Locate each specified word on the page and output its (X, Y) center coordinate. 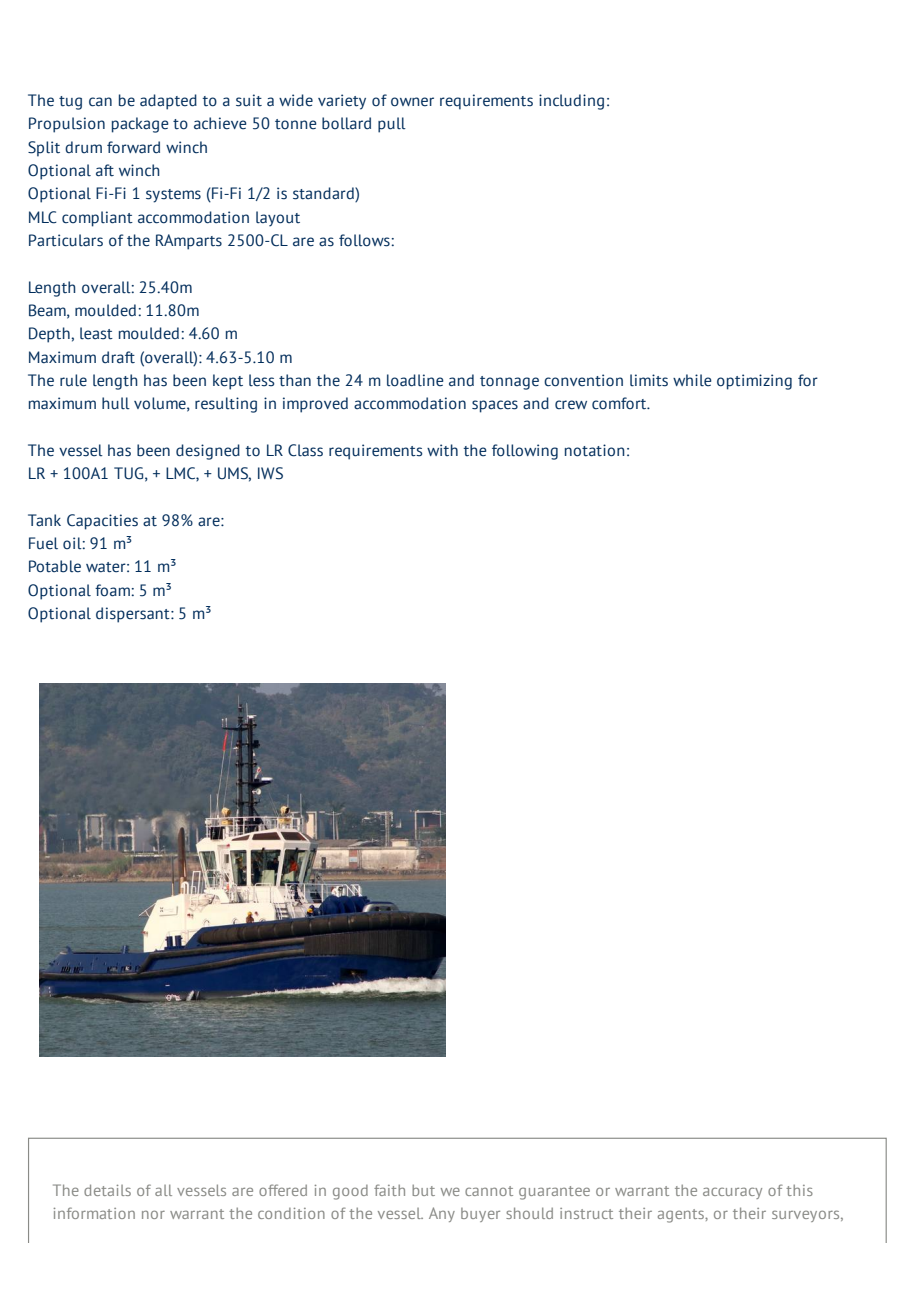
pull (392, 125)
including (571, 102)
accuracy (732, 1193)
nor (153, 1214)
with (442, 450)
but (423, 1190)
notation (595, 450)
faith (389, 1190)
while (692, 380)
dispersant (134, 615)
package (140, 125)
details (107, 1190)
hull (116, 403)
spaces (495, 406)
